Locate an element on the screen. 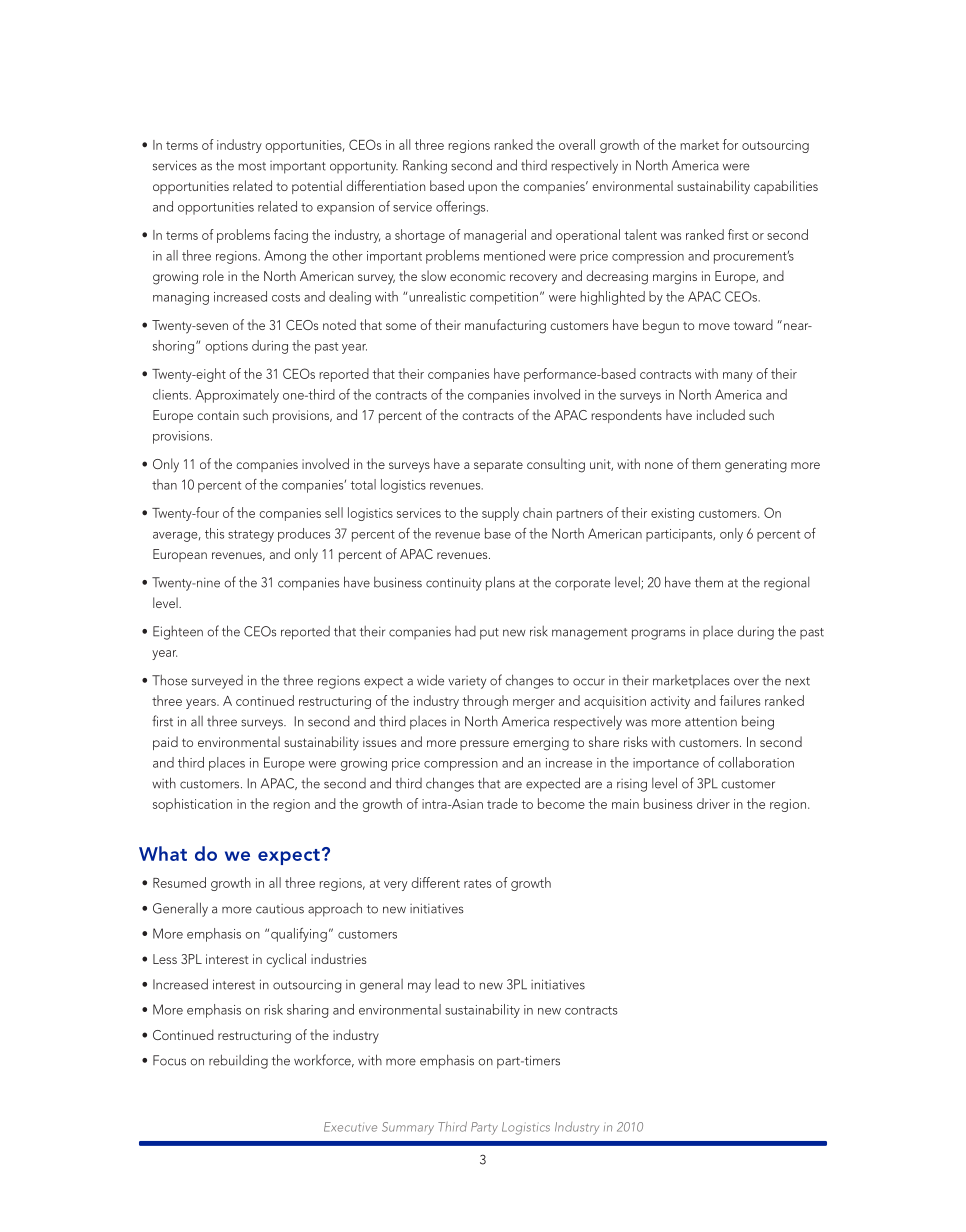 The image size is (966, 1232). rebuilding is located at coordinates (238, 1061).
